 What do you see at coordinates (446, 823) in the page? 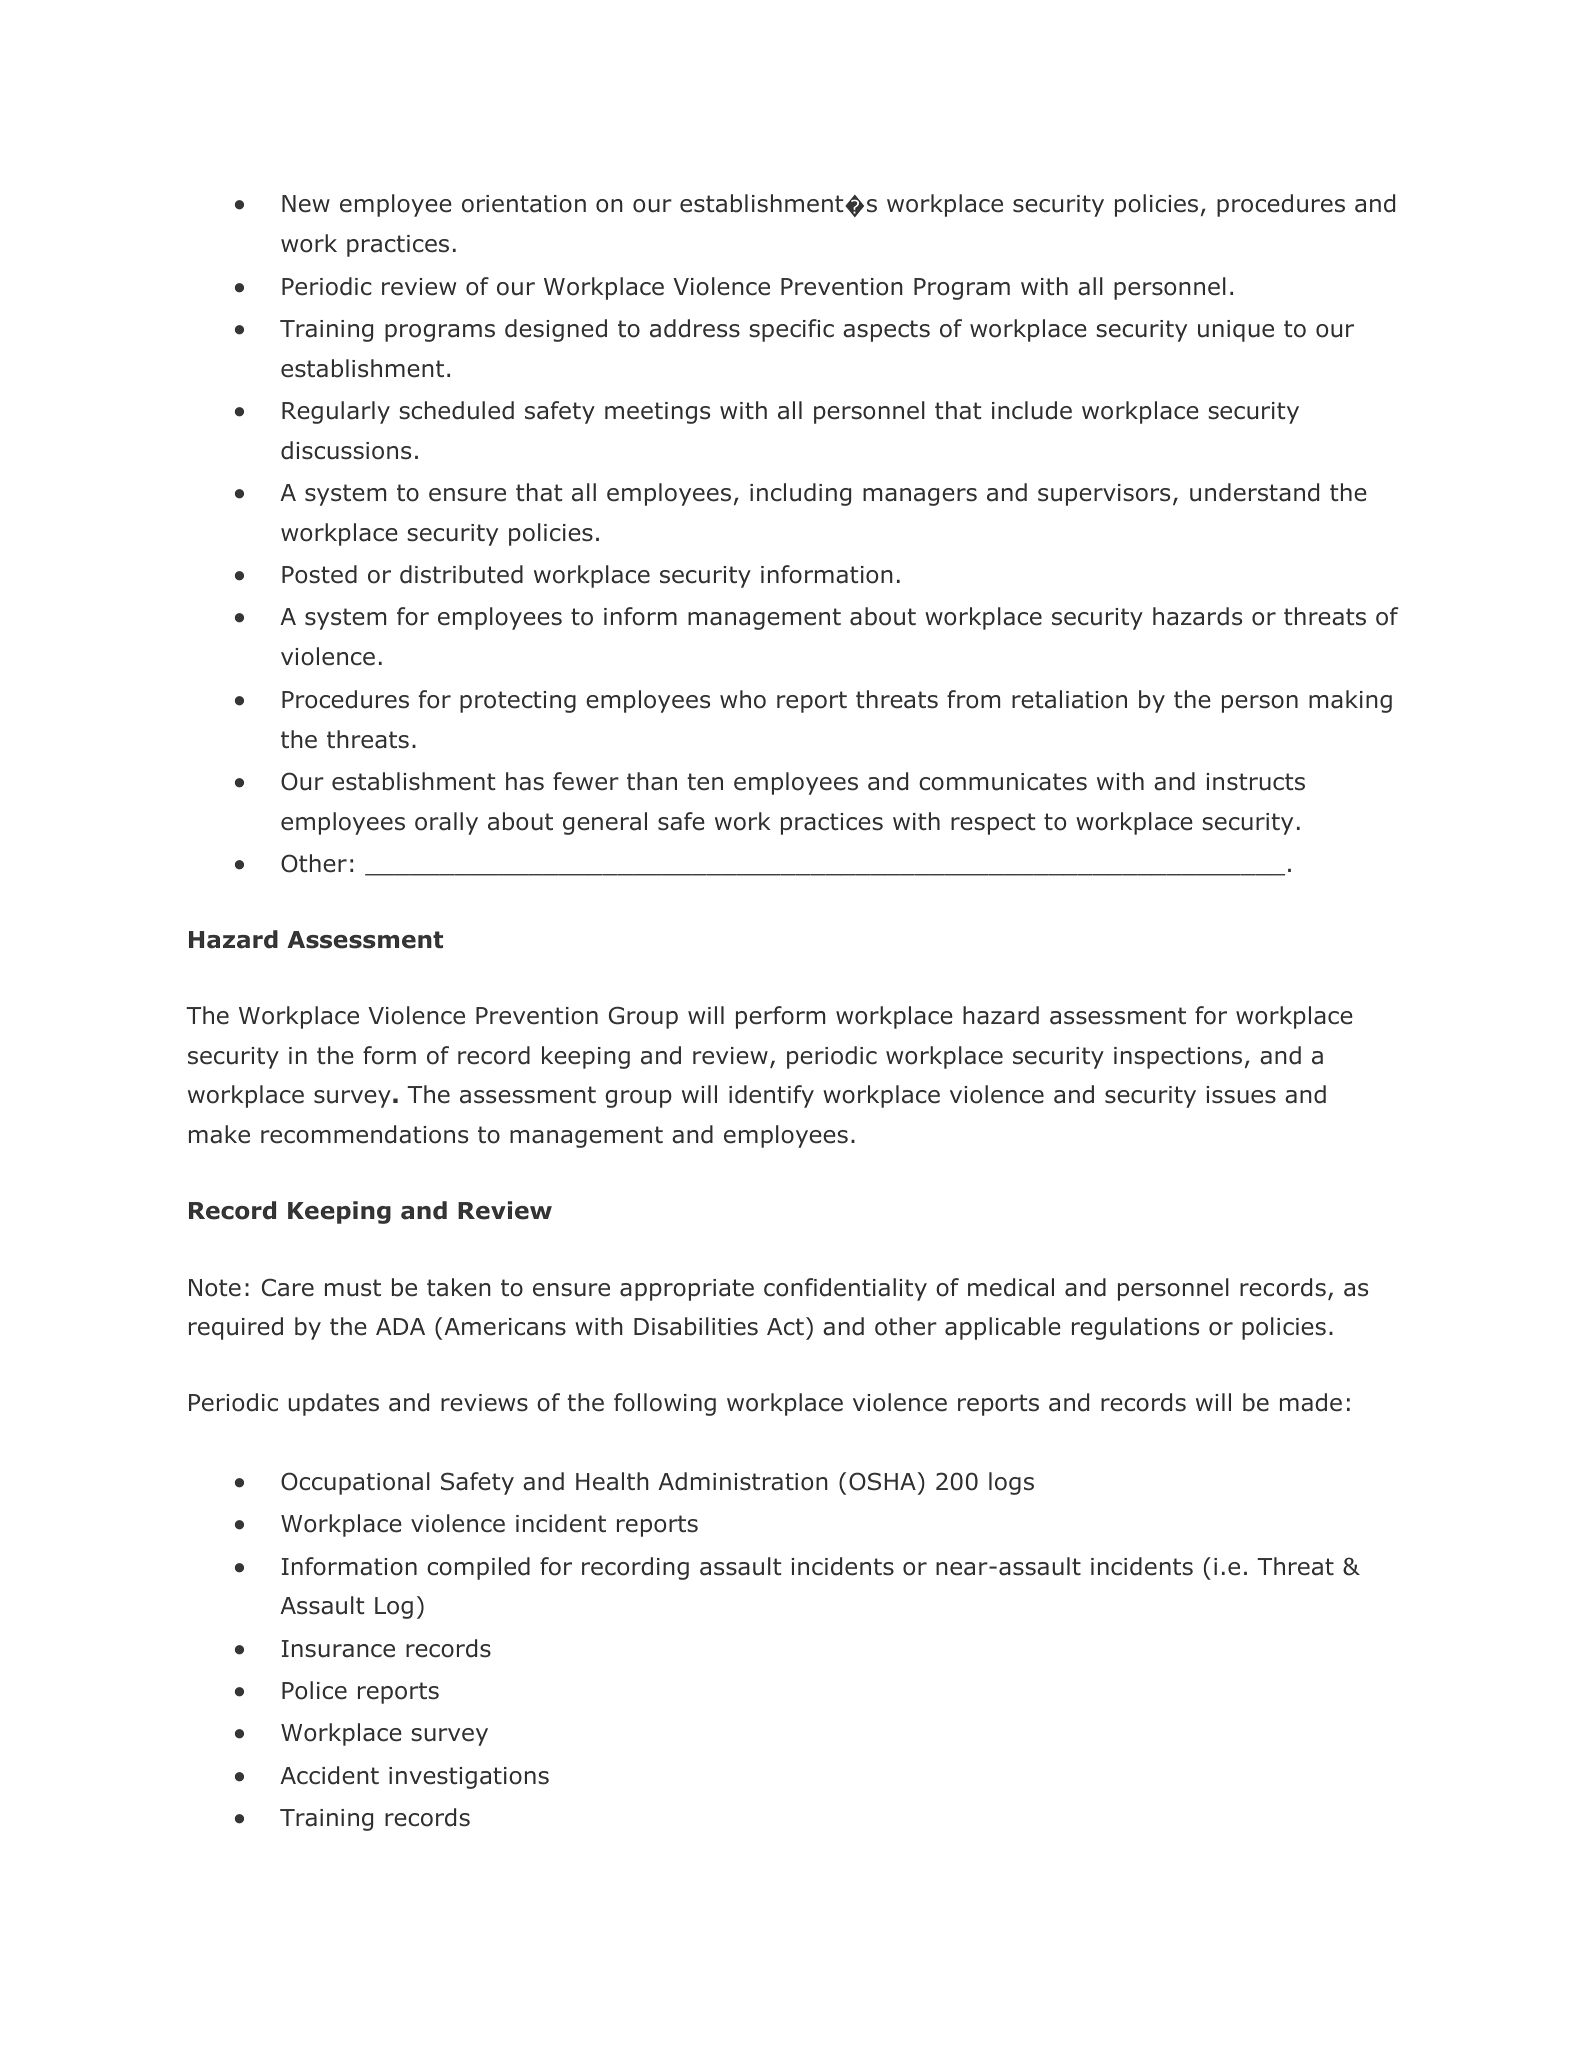
I see `orally` at bounding box center [446, 823].
